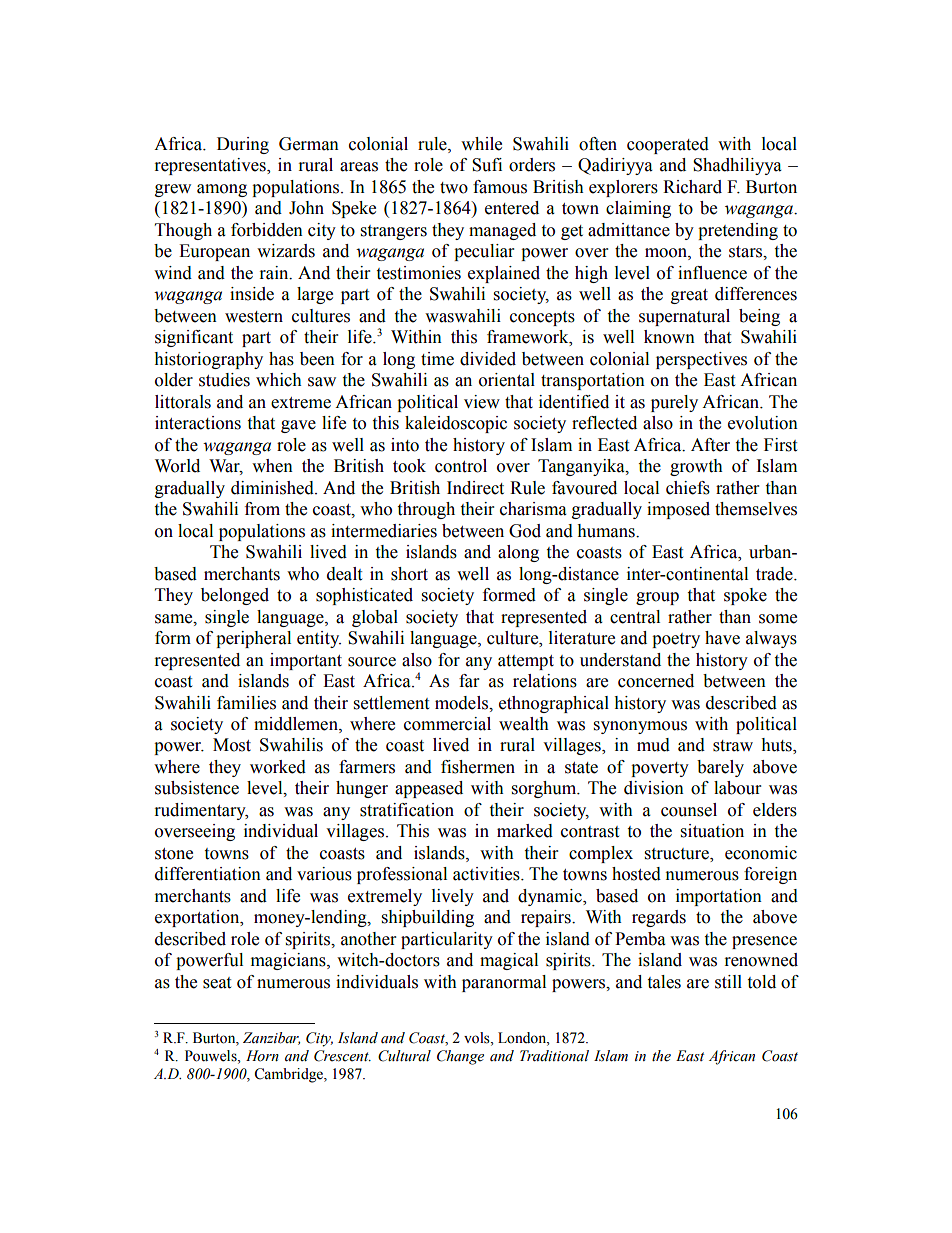 The image size is (952, 1233). What do you see at coordinates (262, 1056) in the screenshot?
I see `Horn` at bounding box center [262, 1056].
